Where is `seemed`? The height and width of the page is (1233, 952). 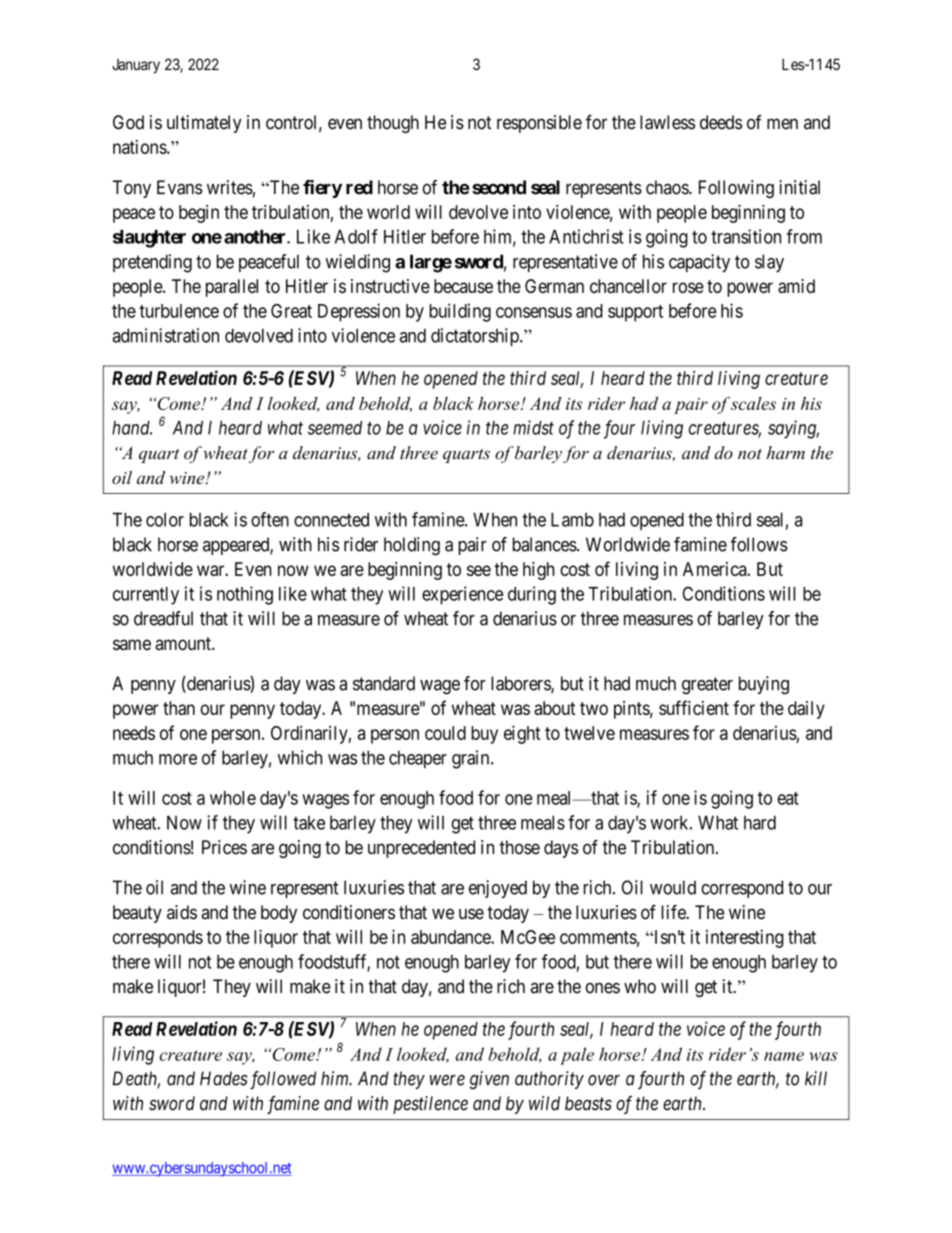
seemed is located at coordinates (335, 428).
